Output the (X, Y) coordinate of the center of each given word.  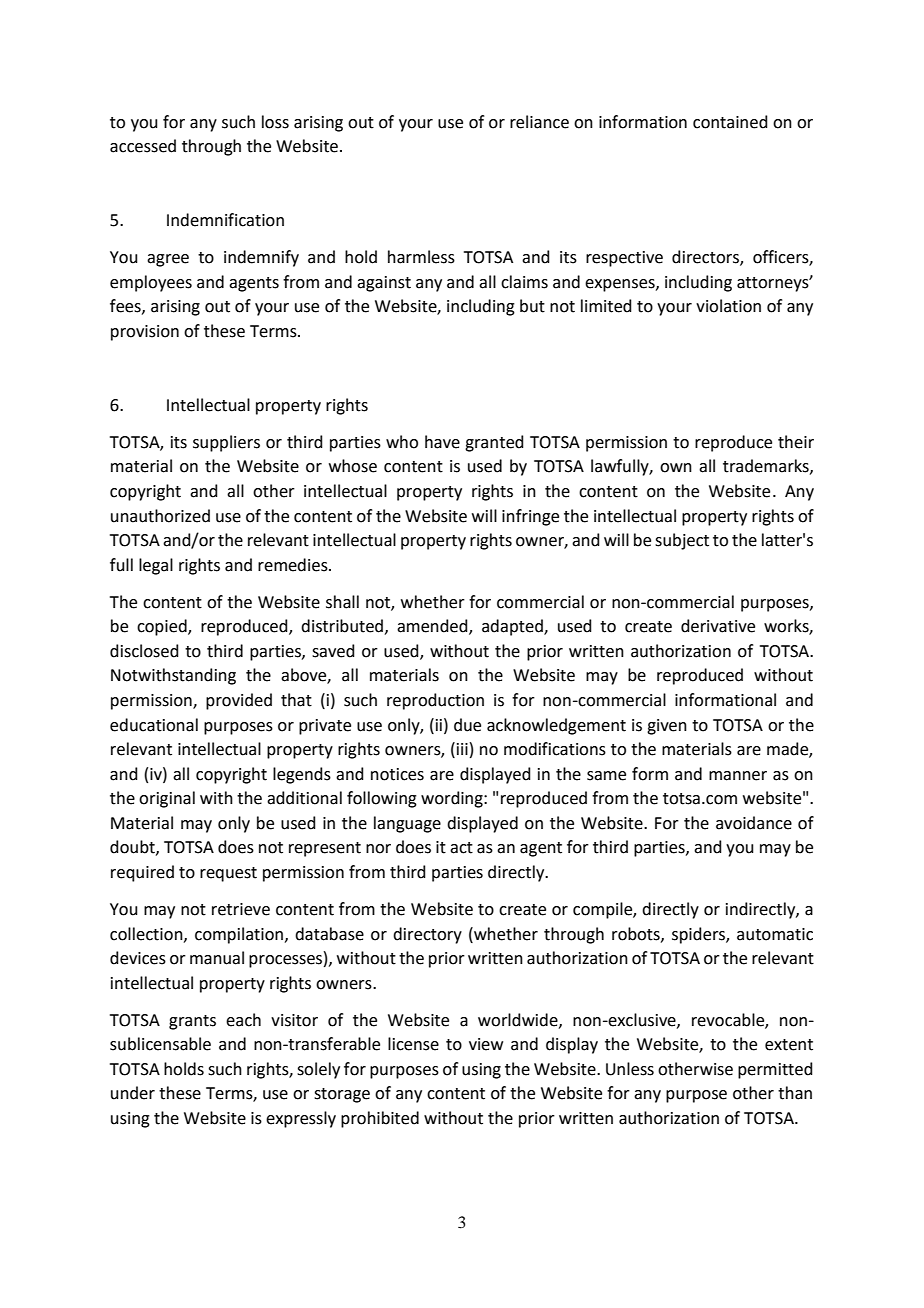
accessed (143, 146)
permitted (775, 1070)
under (133, 1093)
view (486, 1044)
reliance (539, 122)
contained (730, 122)
